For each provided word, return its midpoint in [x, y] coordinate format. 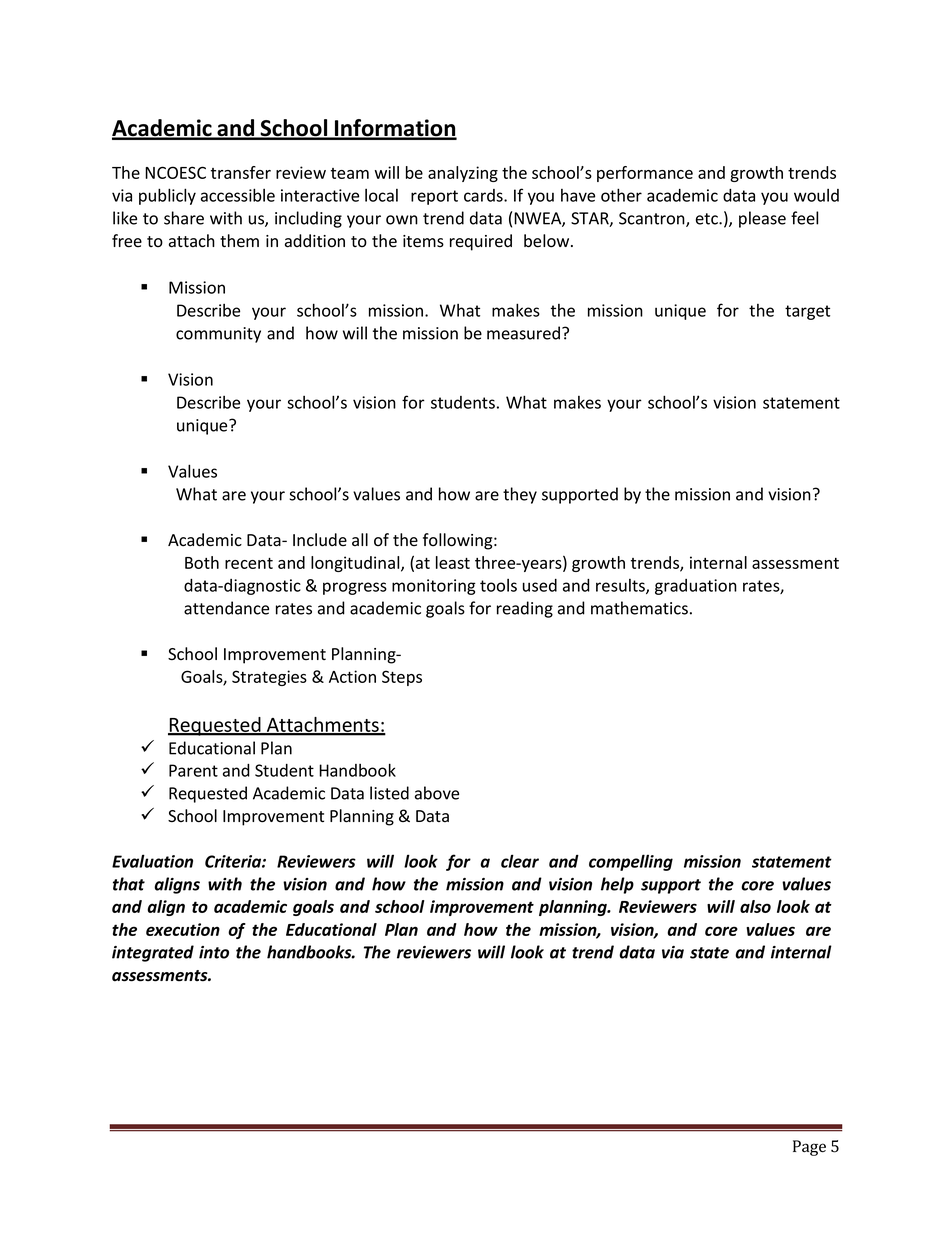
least [453, 562]
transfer [241, 172]
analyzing [463, 174]
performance [645, 174]
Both [202, 562]
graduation [696, 587]
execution [183, 929]
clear [520, 861]
